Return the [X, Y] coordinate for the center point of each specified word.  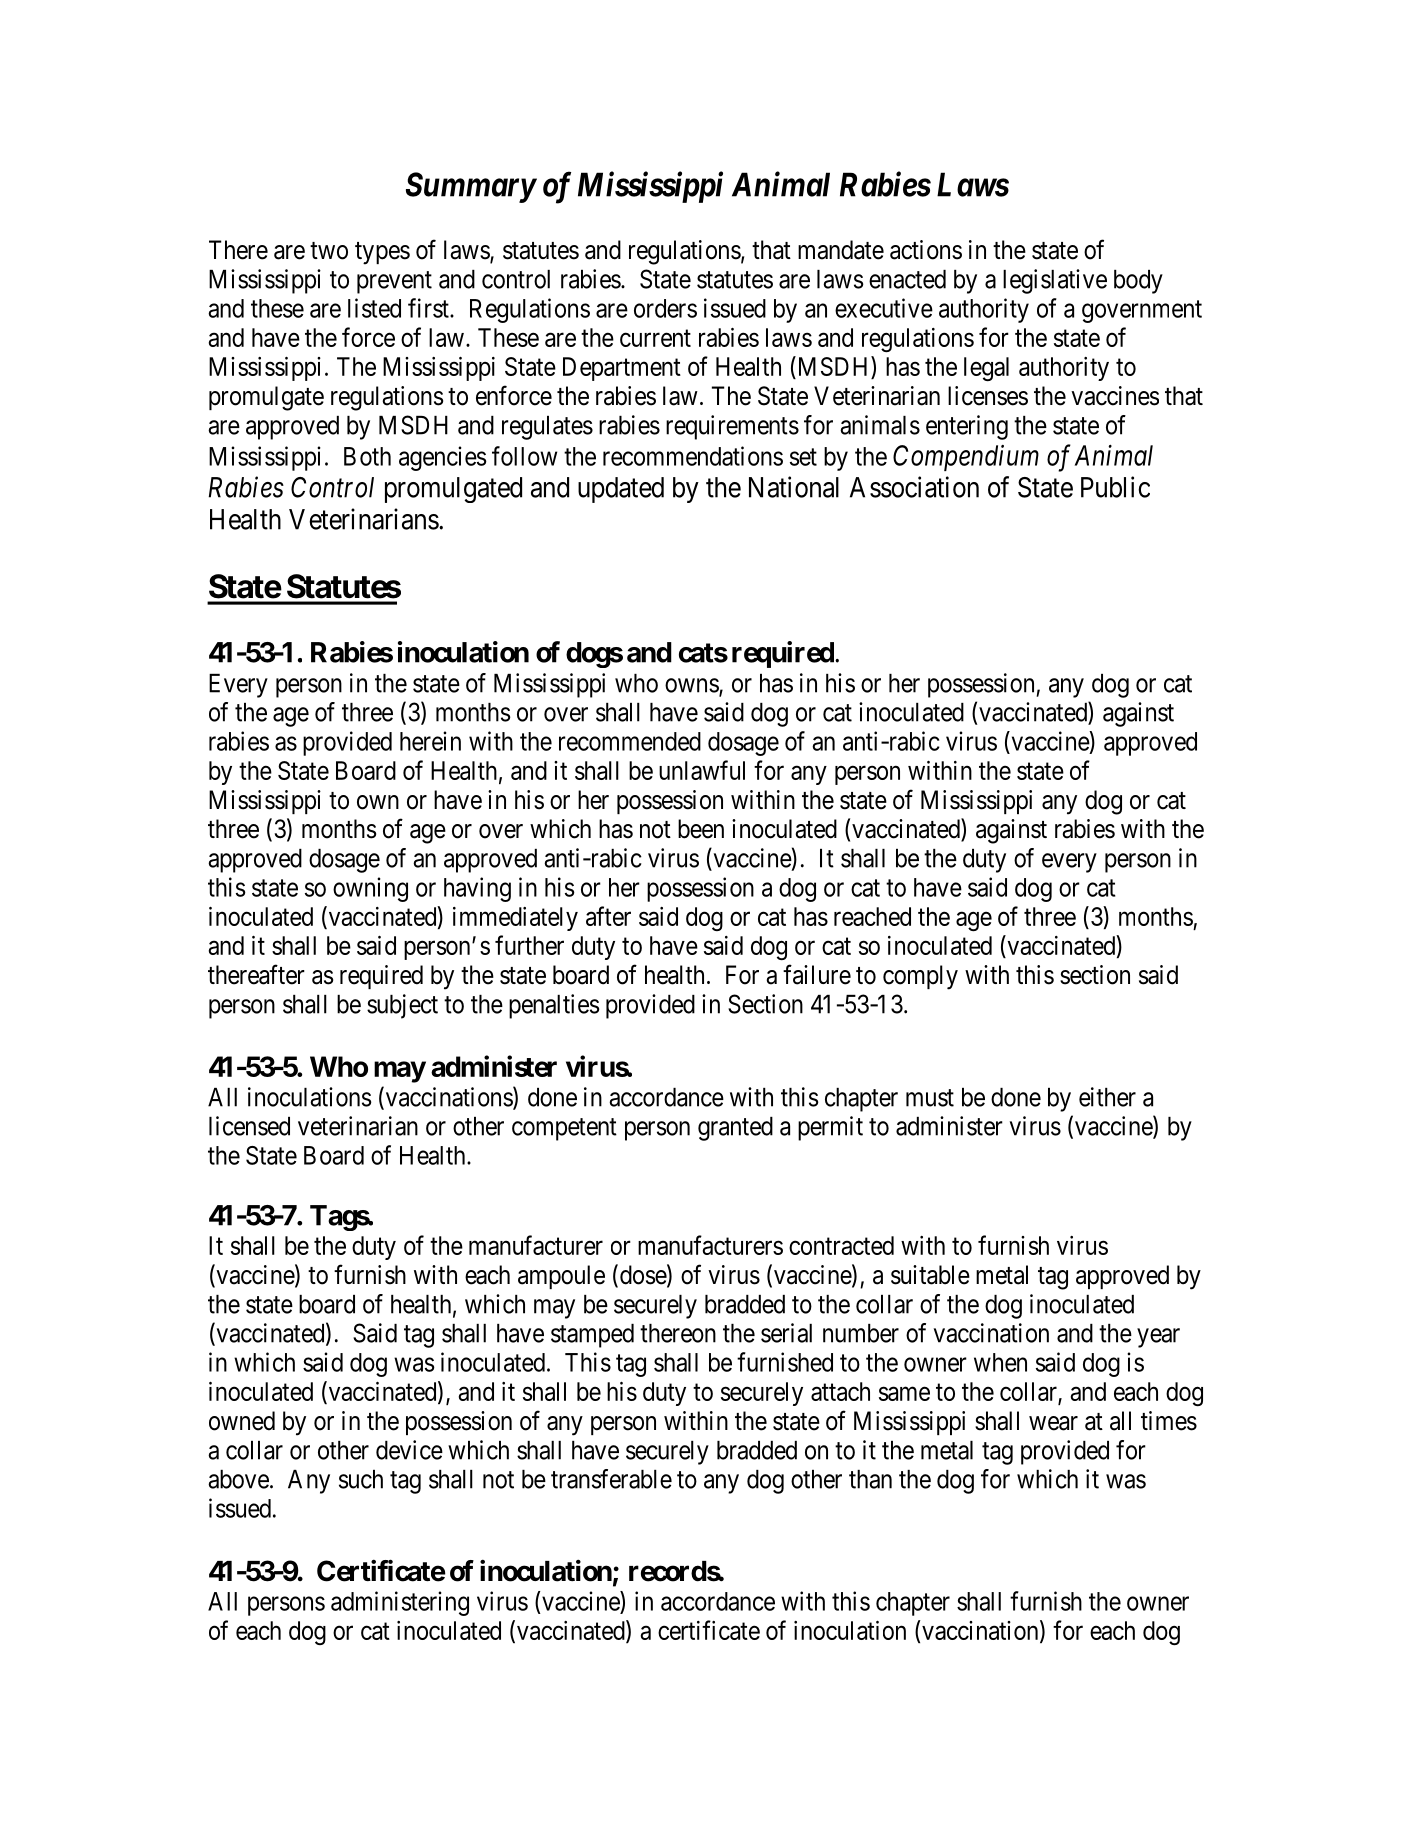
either [1107, 1097]
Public [1115, 487]
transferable [611, 1479]
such [361, 1479]
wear [1053, 1423]
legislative [1055, 281]
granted [735, 1129]
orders [665, 308]
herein [430, 741]
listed [374, 308]
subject [402, 1006]
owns [692, 686]
